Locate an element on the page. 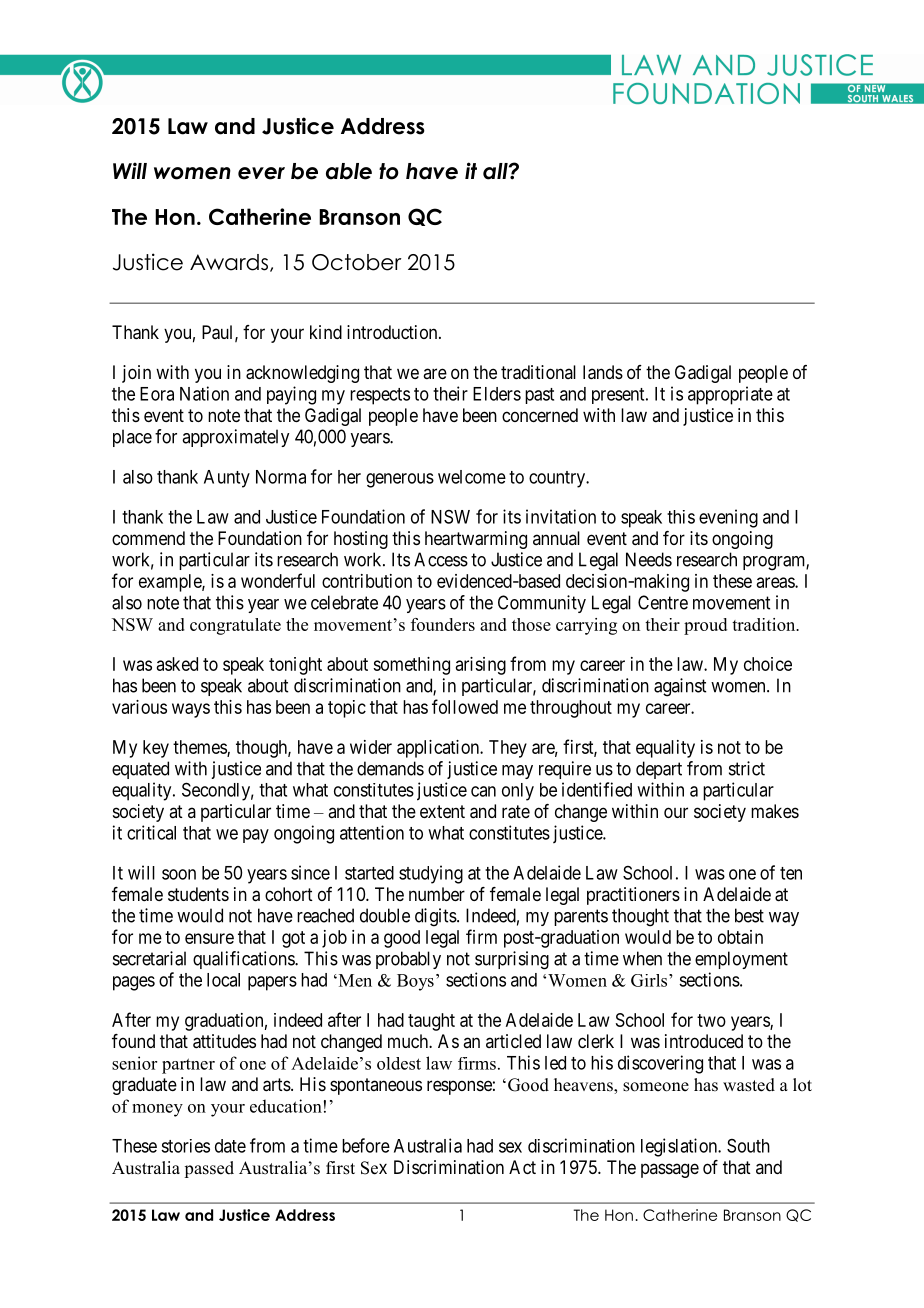 This image has height=1308, width=924. before is located at coordinates (366, 1145).
